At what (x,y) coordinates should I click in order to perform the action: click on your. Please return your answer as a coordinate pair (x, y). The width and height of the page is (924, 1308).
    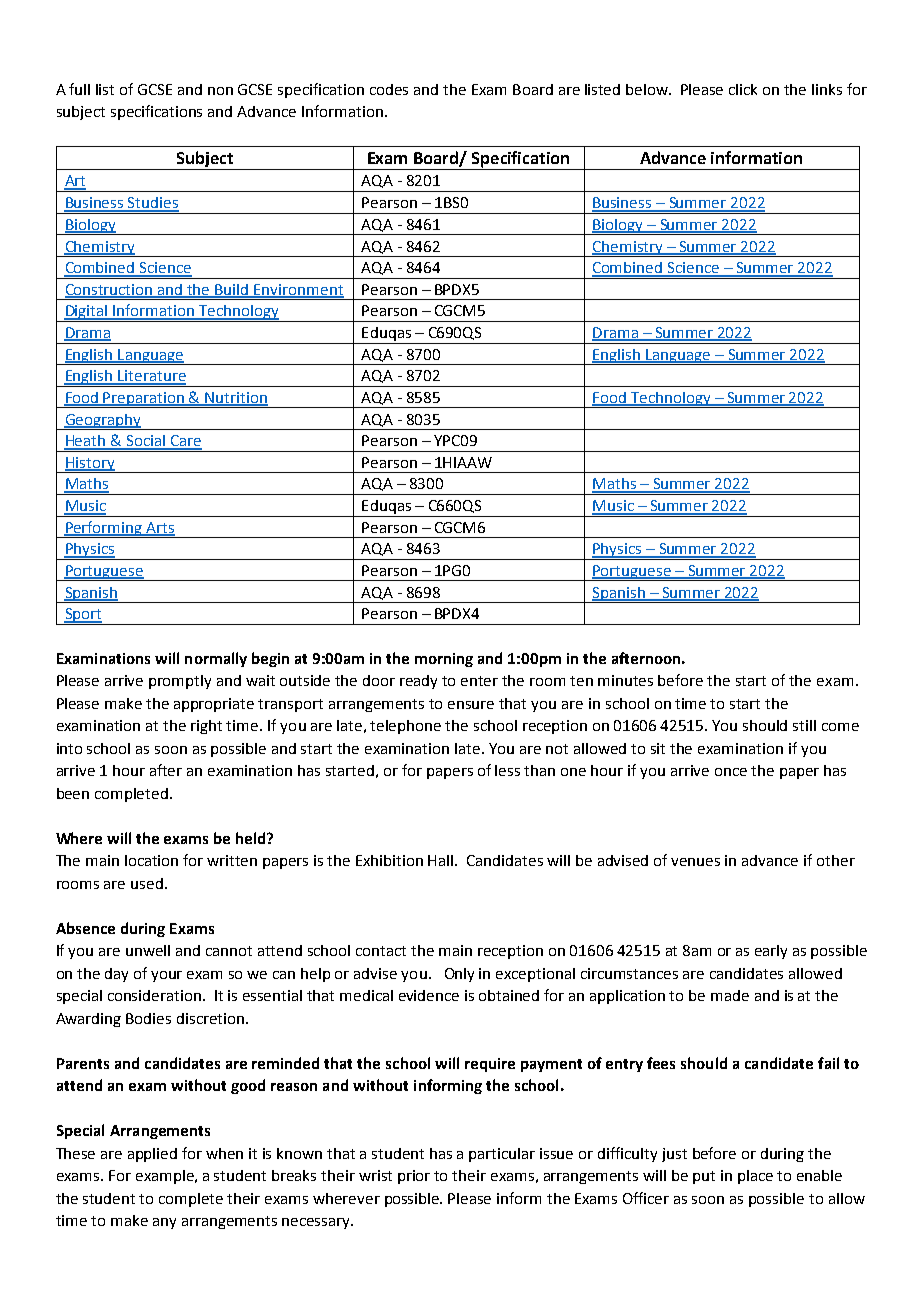
    Looking at the image, I should click on (166, 976).
